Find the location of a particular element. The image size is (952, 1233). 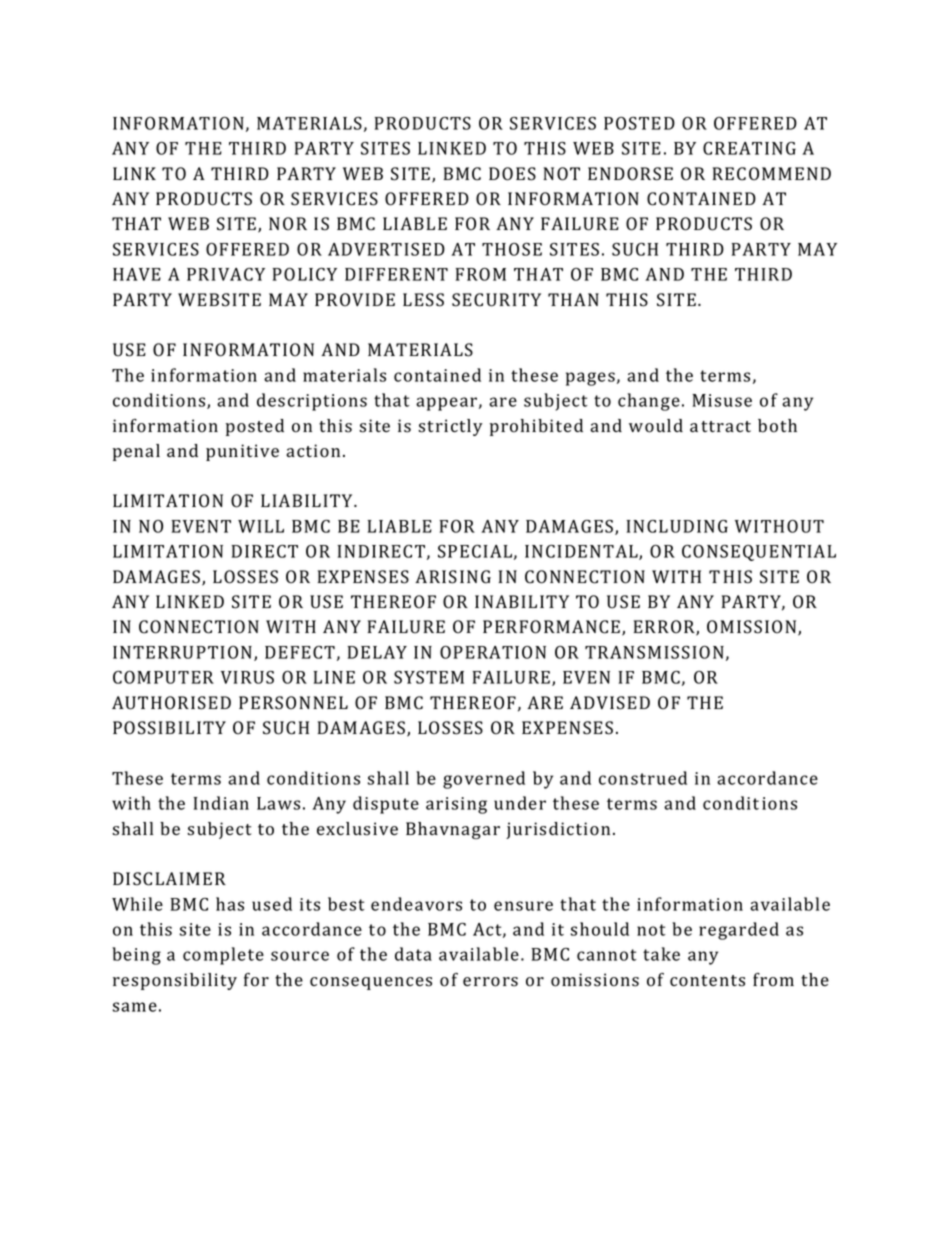

INABILITY is located at coordinates (522, 601).
